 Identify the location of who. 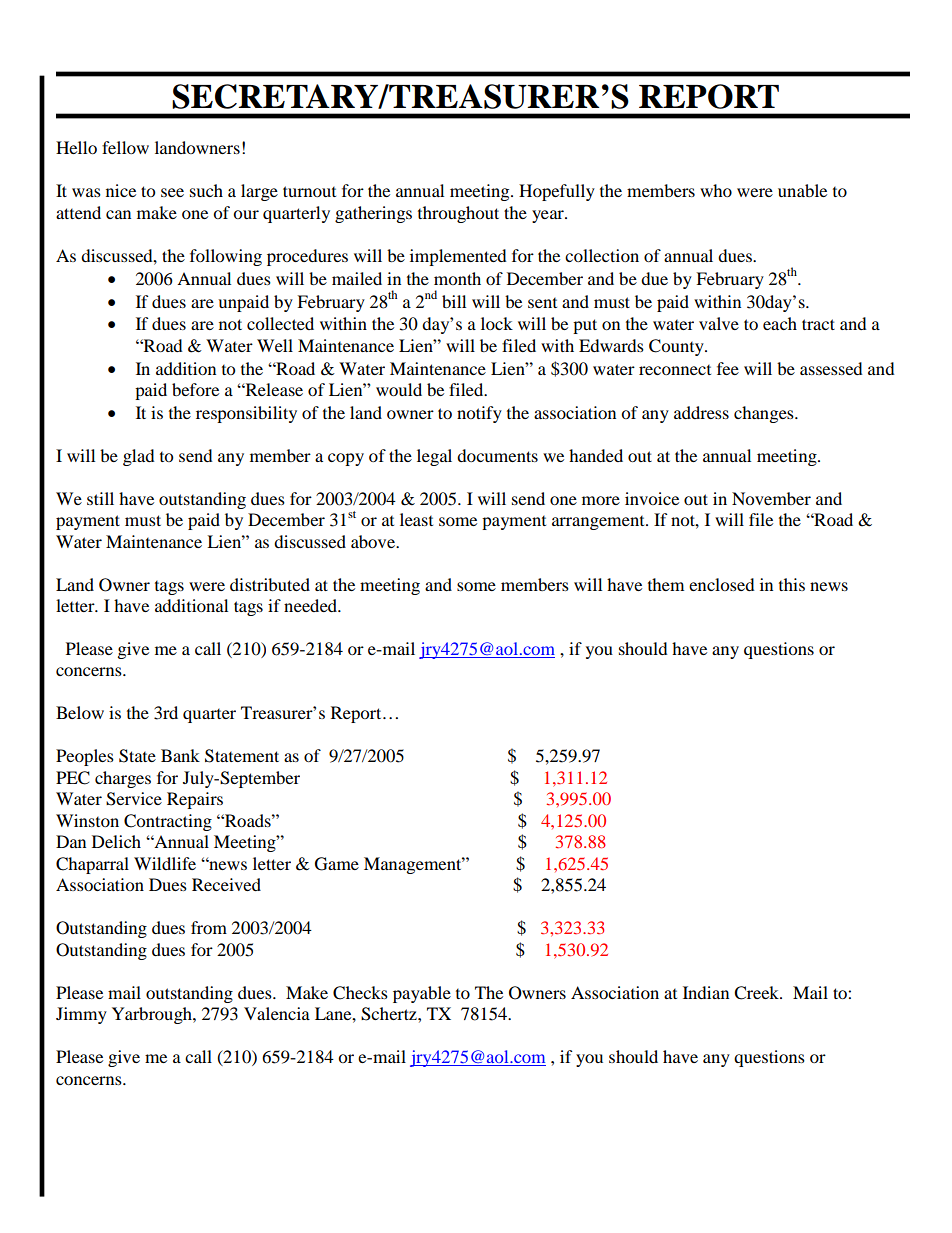
(716, 190).
